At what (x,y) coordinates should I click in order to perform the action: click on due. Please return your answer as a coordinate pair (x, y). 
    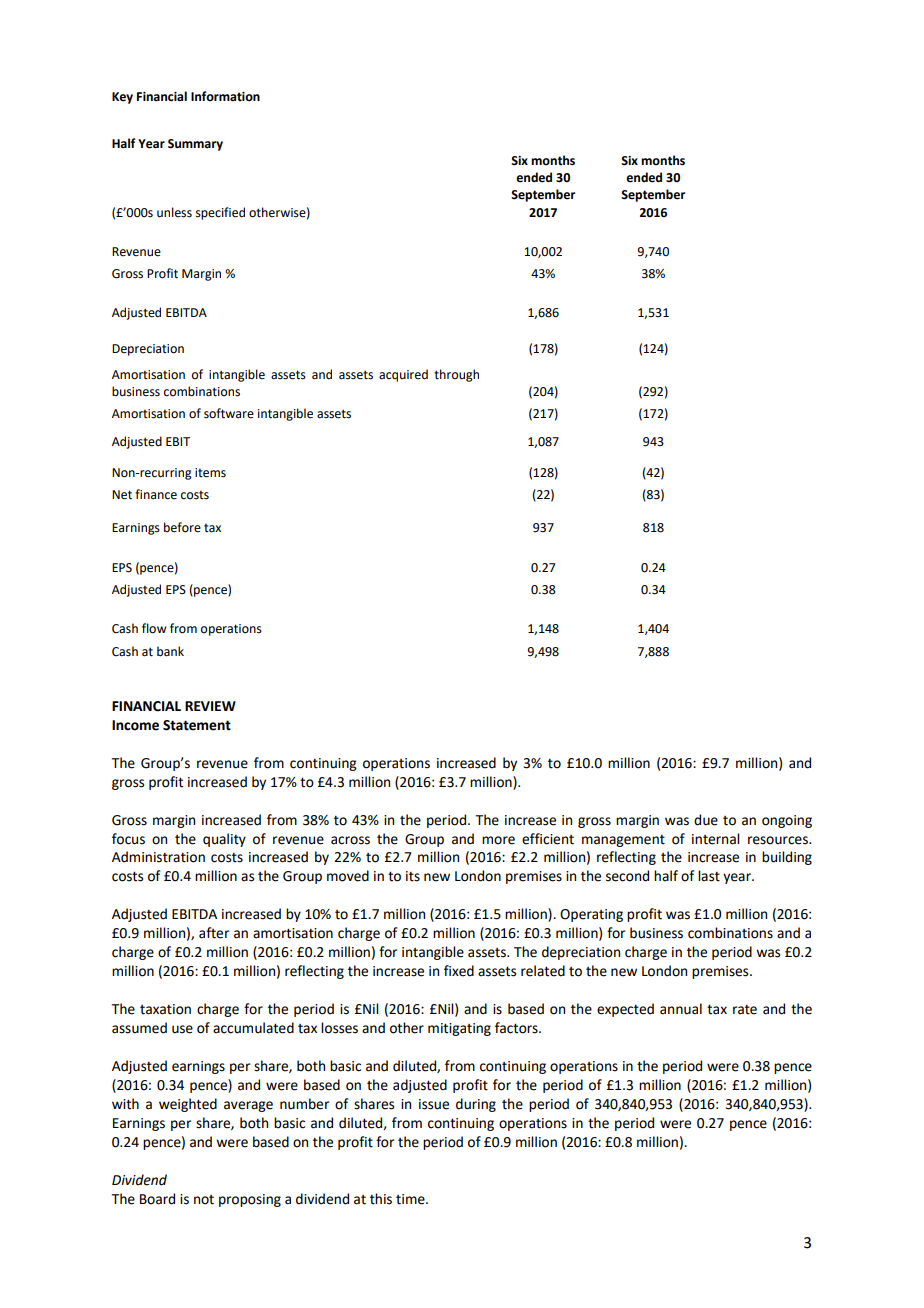
    Looking at the image, I should click on (706, 820).
